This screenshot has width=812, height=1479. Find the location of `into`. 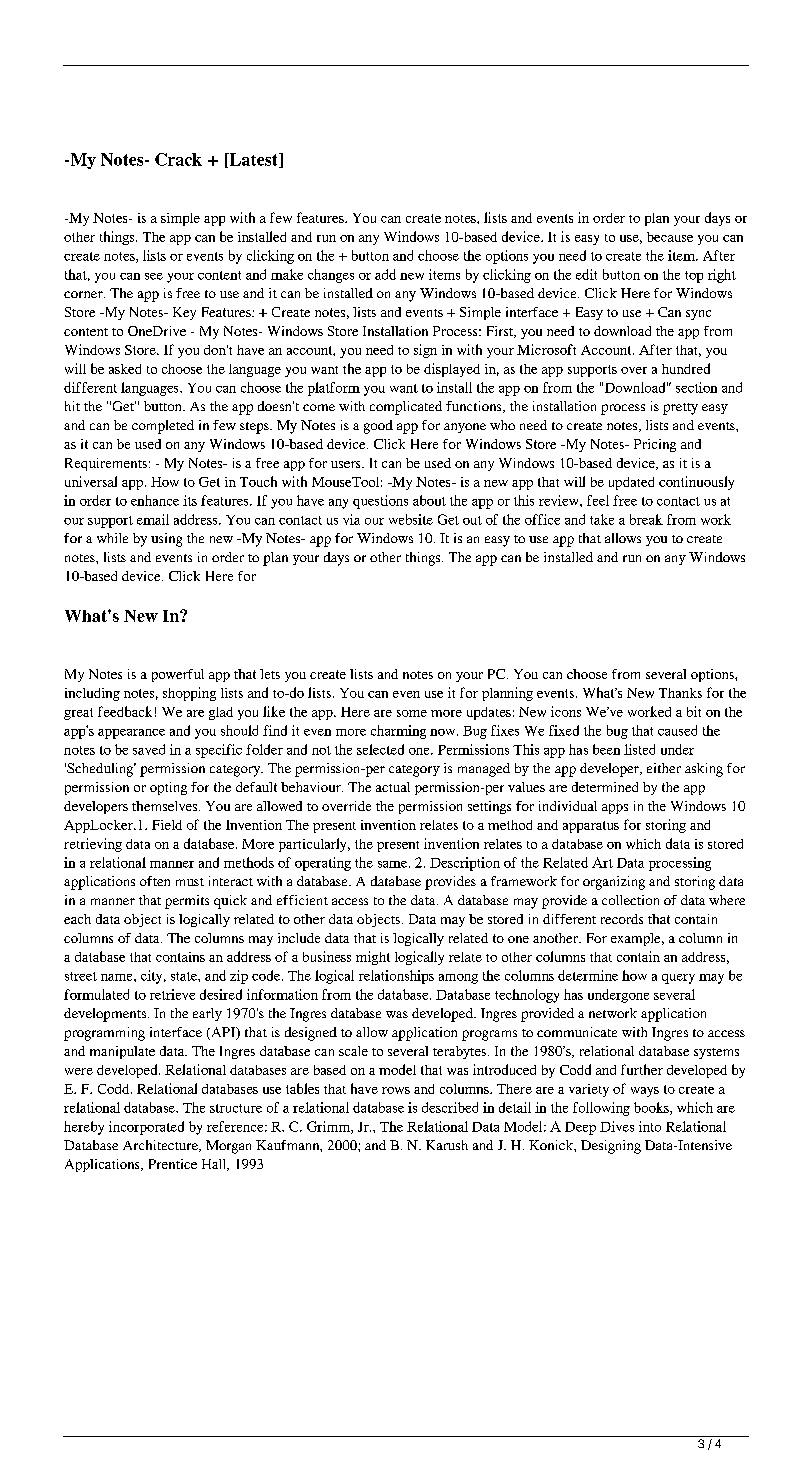

into is located at coordinates (650, 1126).
